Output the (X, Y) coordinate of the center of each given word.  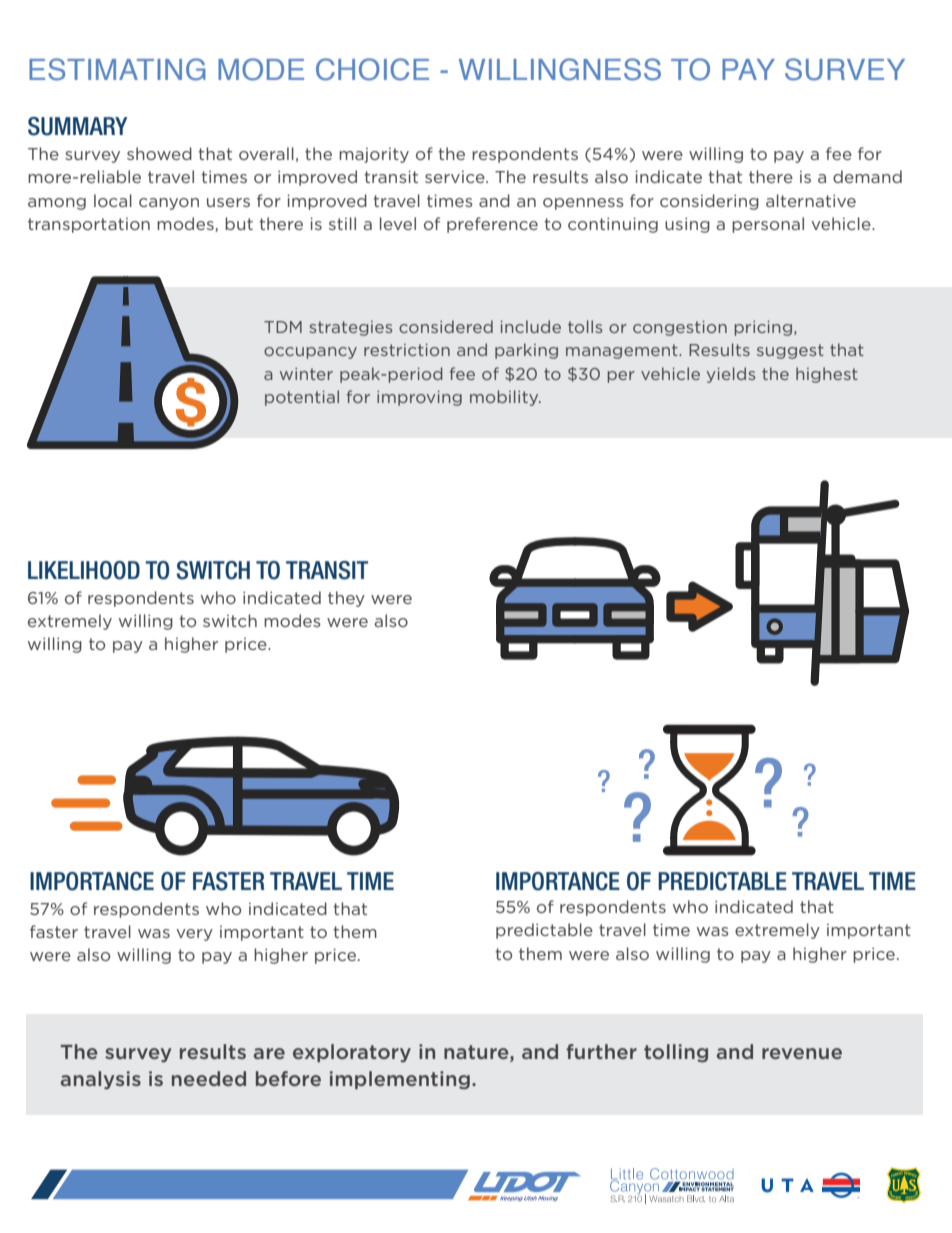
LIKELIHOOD (84, 570)
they (346, 599)
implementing (400, 1080)
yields (731, 375)
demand (867, 176)
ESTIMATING (117, 69)
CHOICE (372, 69)
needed (209, 1078)
